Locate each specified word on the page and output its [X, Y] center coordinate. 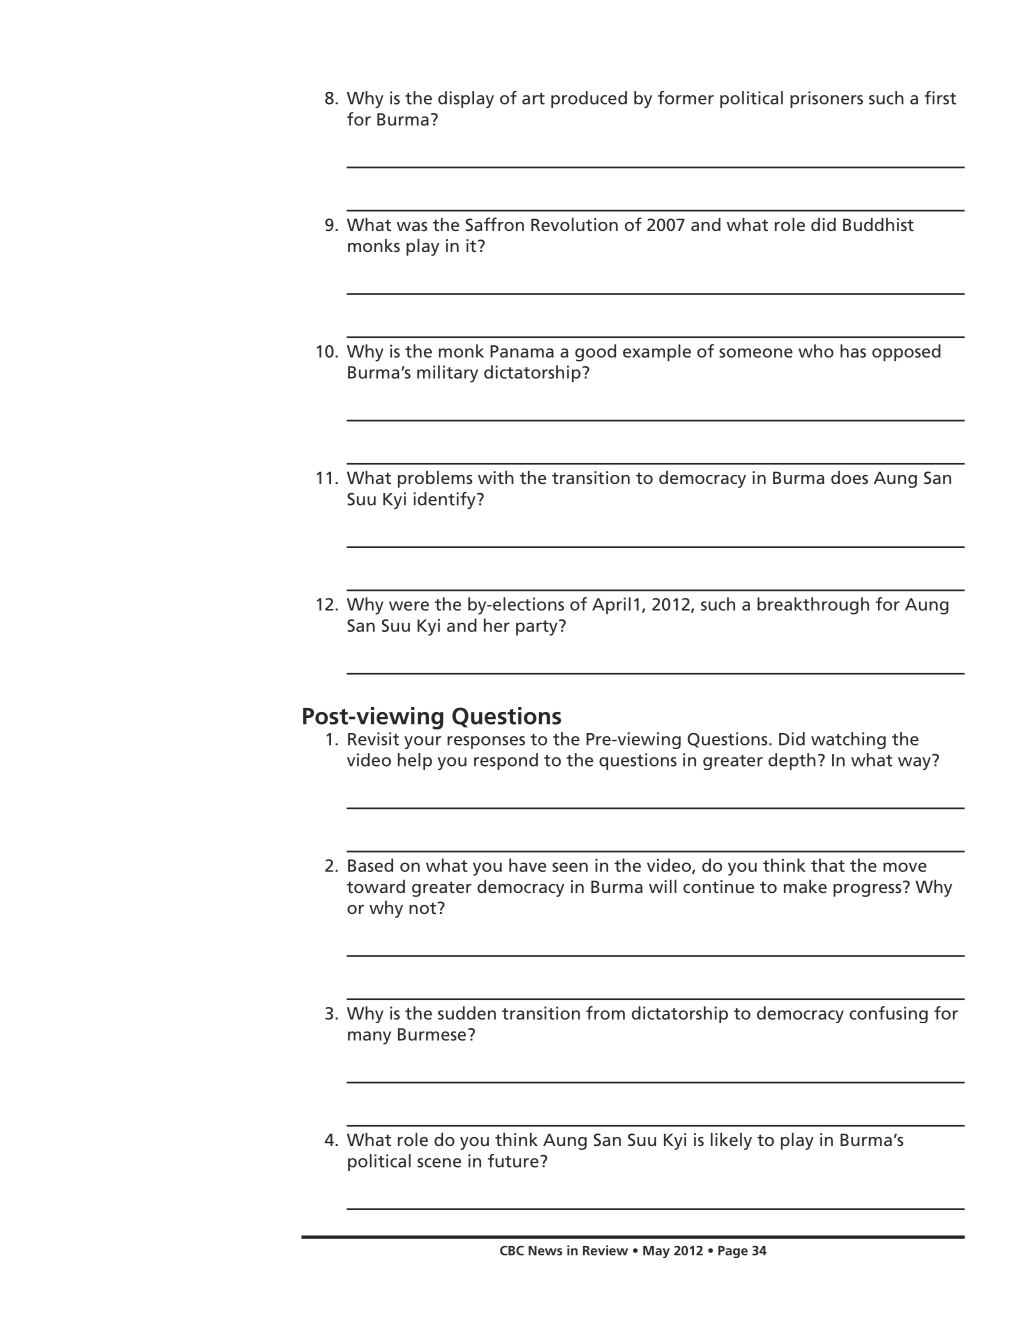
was [412, 226]
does [849, 477]
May [656, 1252]
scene [439, 1163]
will [663, 886]
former [686, 98]
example [657, 352]
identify [445, 500]
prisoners [826, 99]
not [424, 908]
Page [733, 1252]
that [828, 865]
